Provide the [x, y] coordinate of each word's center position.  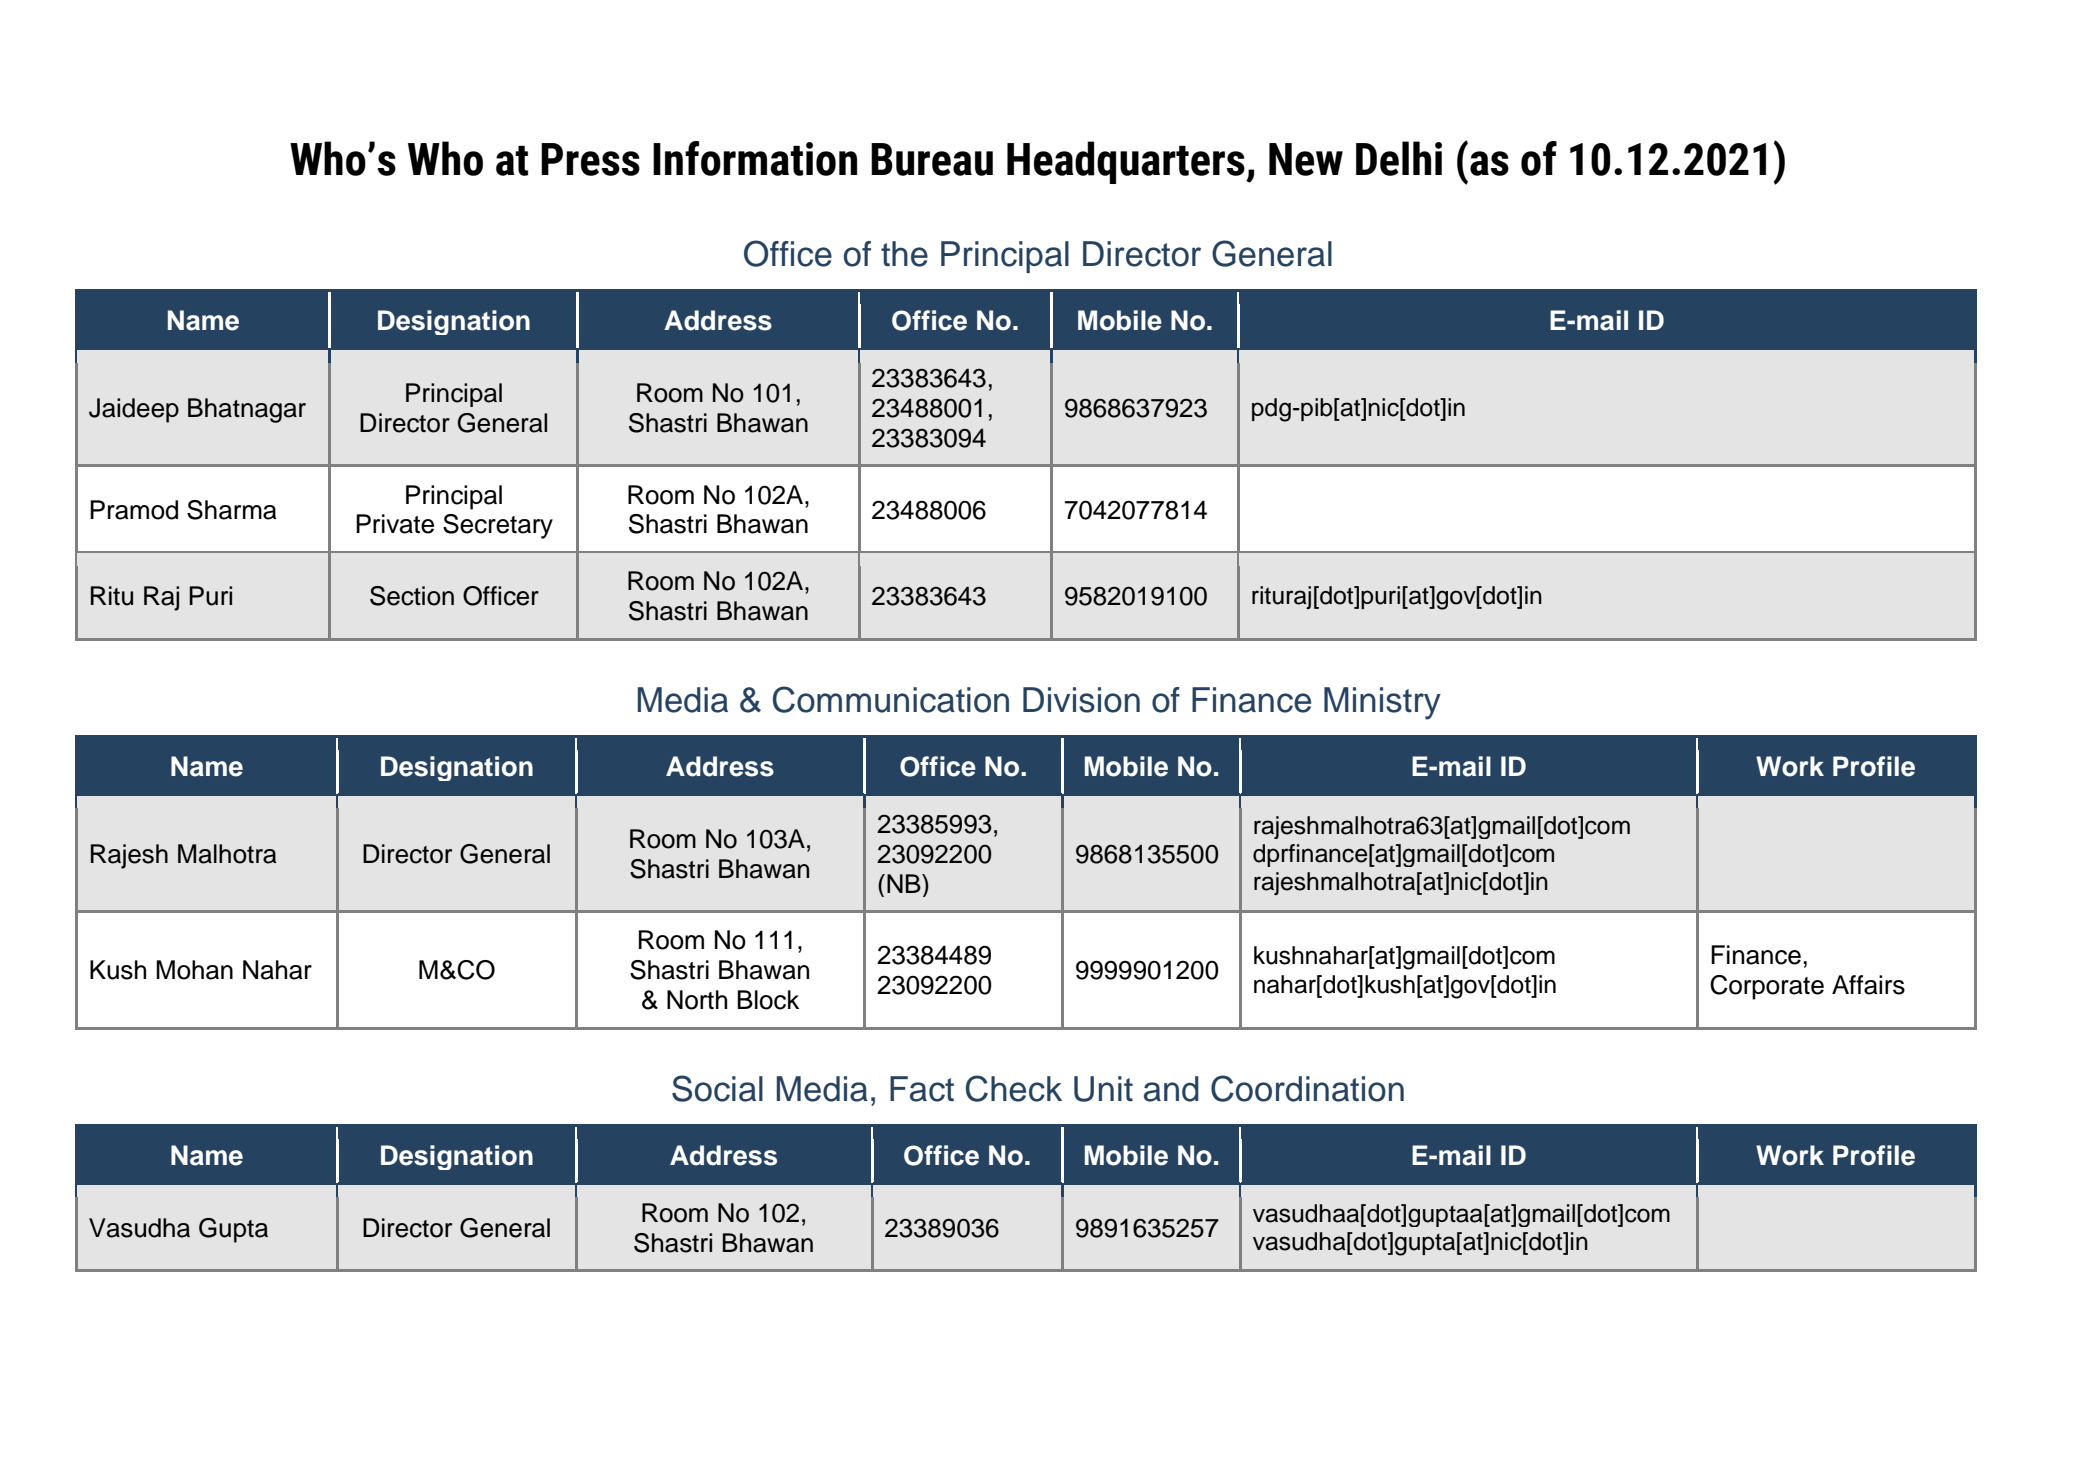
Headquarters [1127, 162]
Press [590, 159]
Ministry [1382, 703]
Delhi [1399, 158]
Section [412, 596]
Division [1081, 700]
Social [717, 1088]
